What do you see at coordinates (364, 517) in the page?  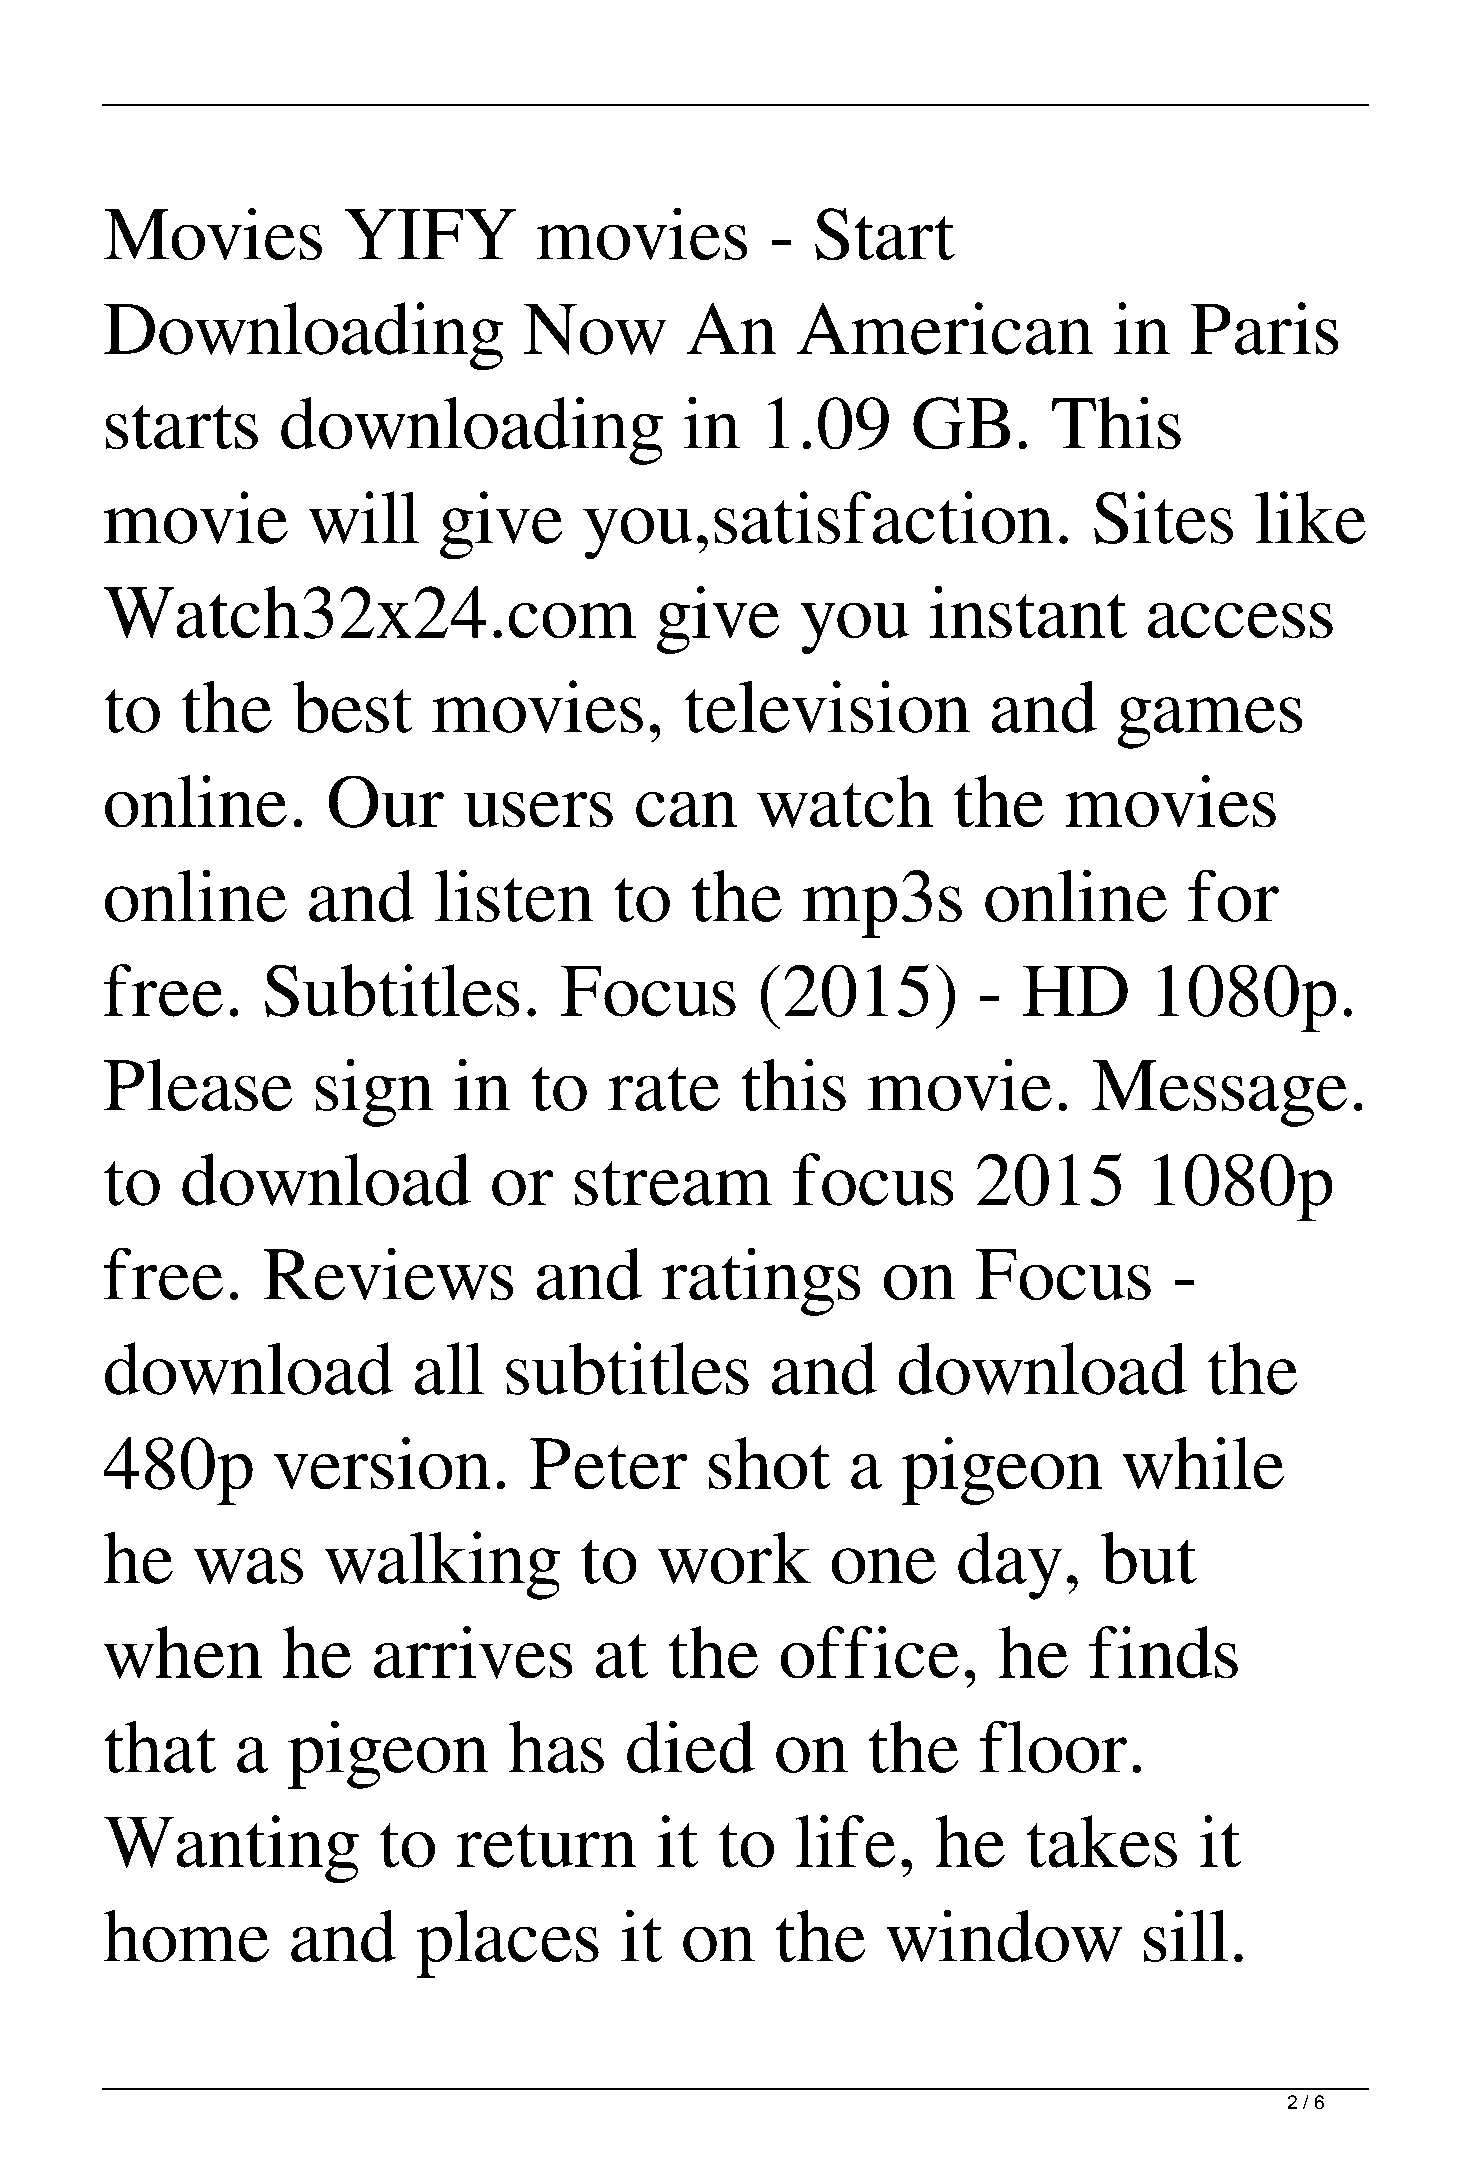 I see `will` at bounding box center [364, 517].
